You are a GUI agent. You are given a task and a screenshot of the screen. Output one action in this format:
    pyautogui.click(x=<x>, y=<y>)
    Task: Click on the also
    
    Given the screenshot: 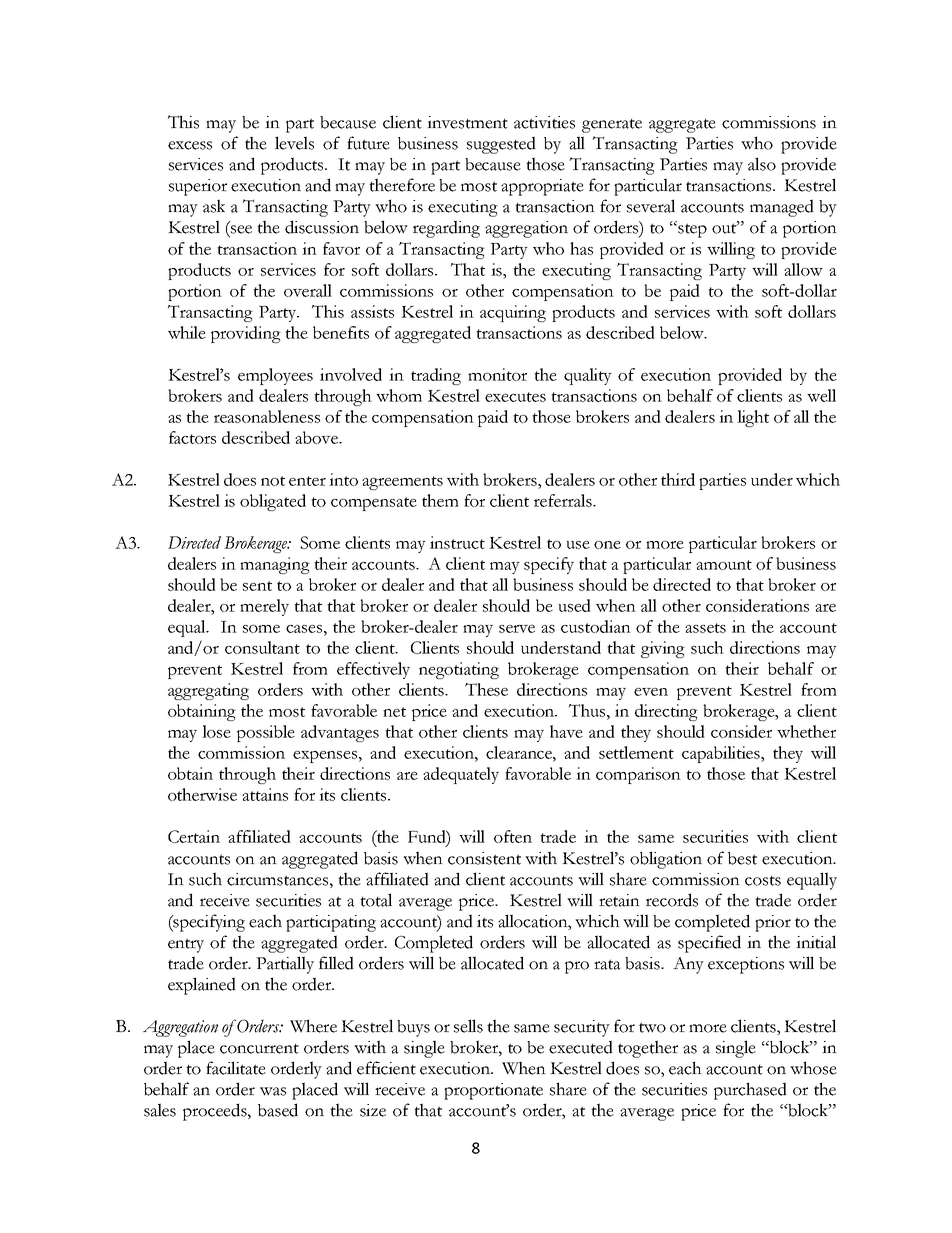 What is the action you would take?
    pyautogui.click(x=762, y=164)
